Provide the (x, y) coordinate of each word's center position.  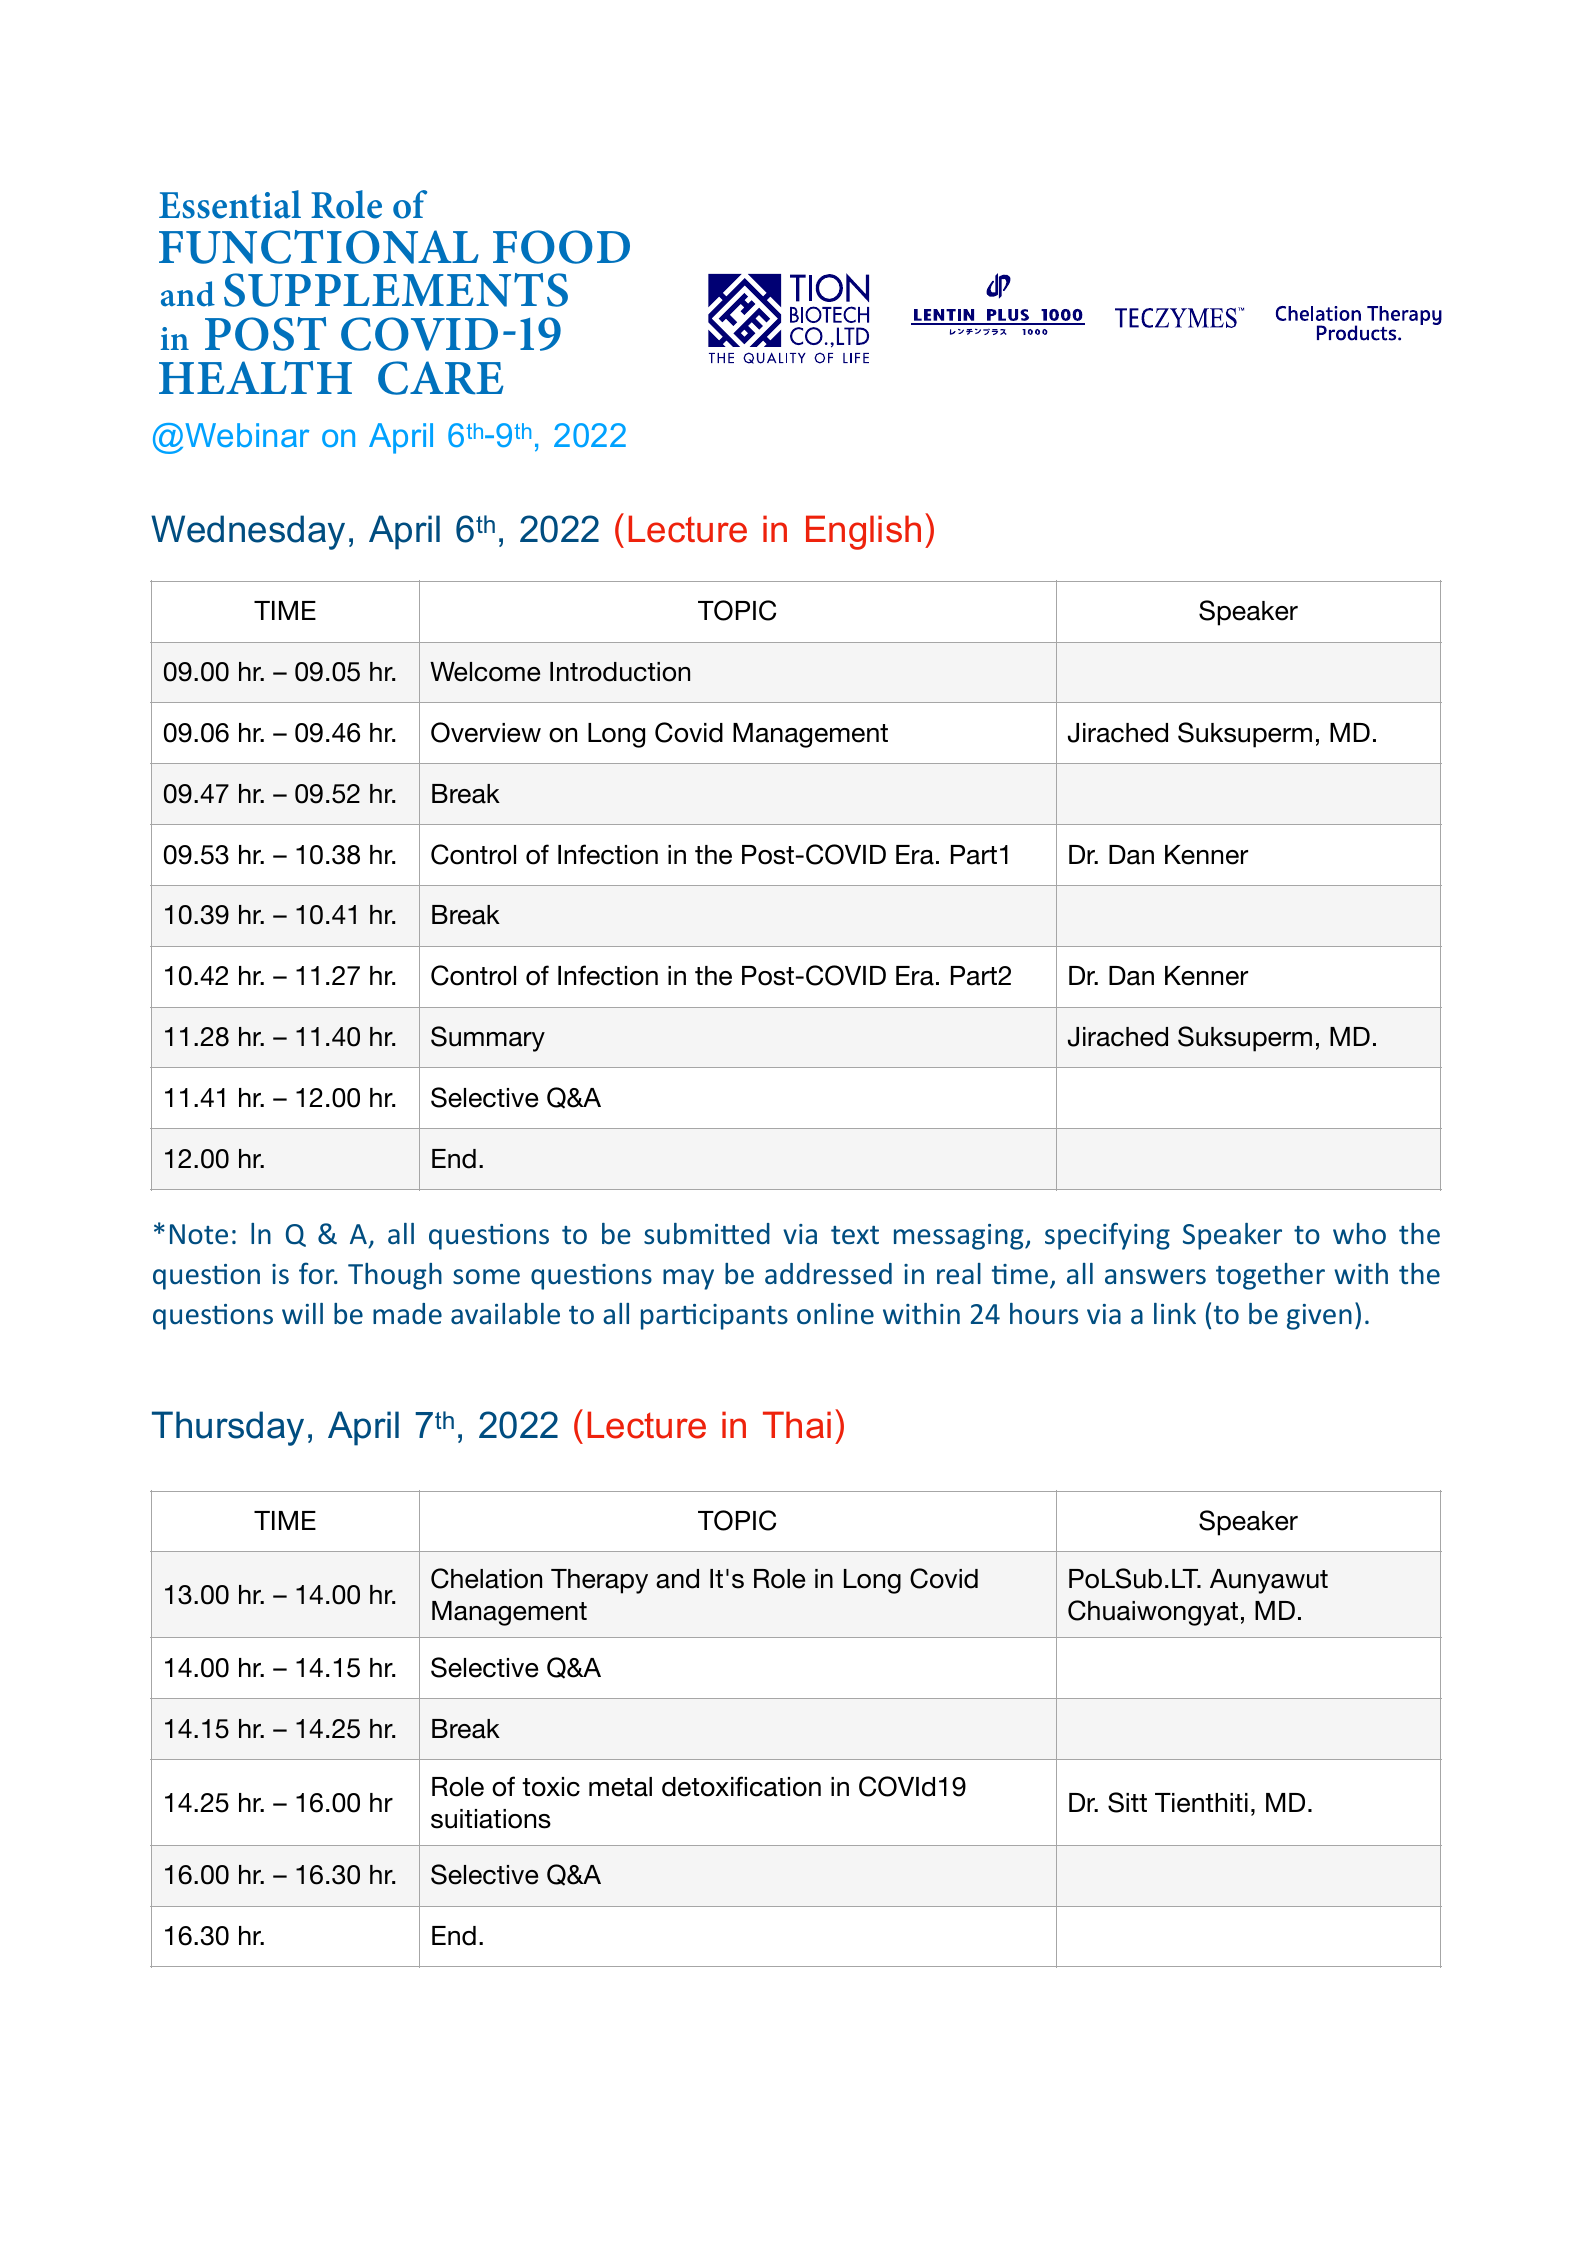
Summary (488, 1039)
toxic (551, 1787)
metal (620, 1787)
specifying (1107, 1236)
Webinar (247, 435)
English (863, 532)
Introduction (620, 672)
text (855, 1235)
